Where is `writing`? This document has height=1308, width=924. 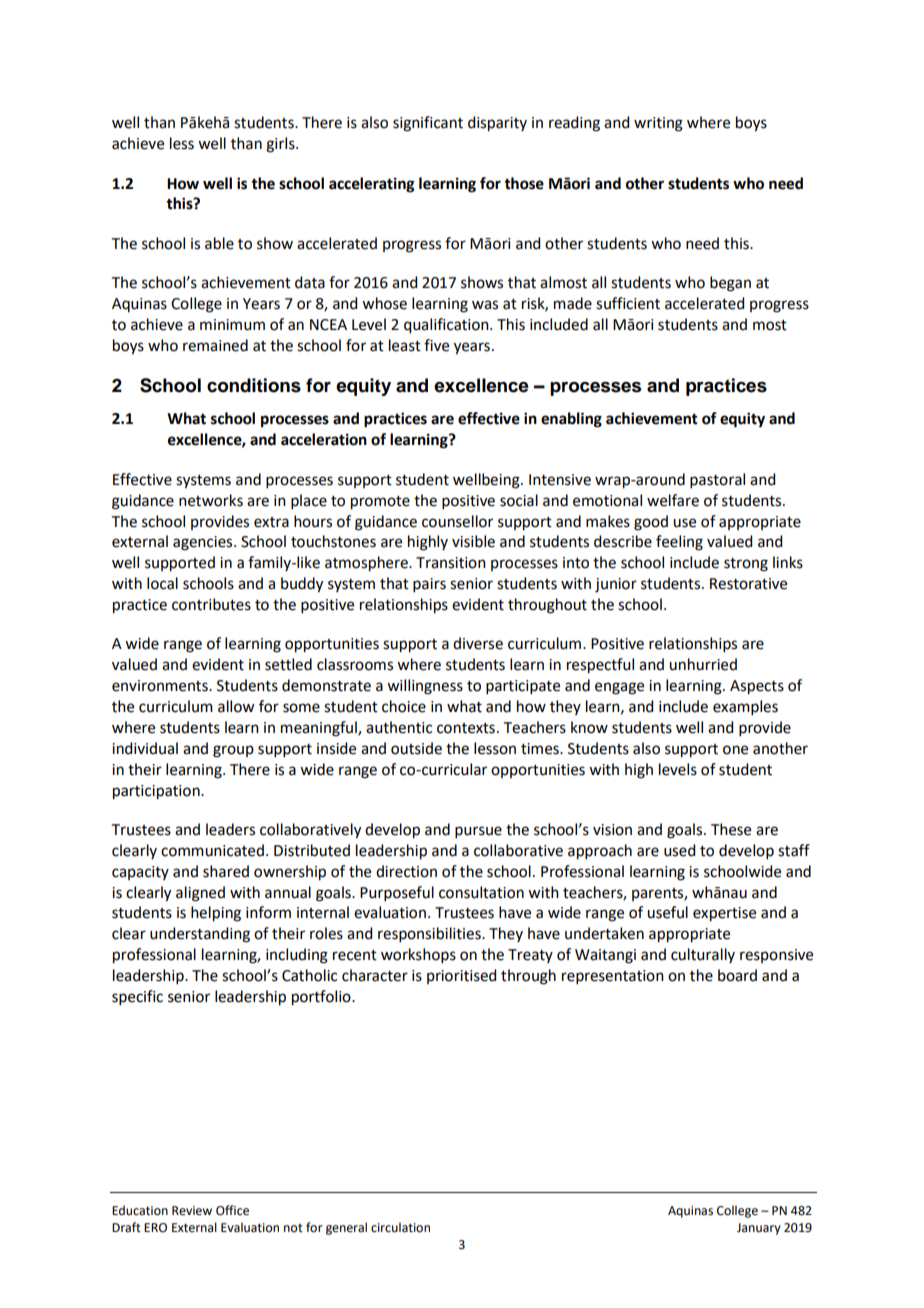
writing is located at coordinates (658, 124).
